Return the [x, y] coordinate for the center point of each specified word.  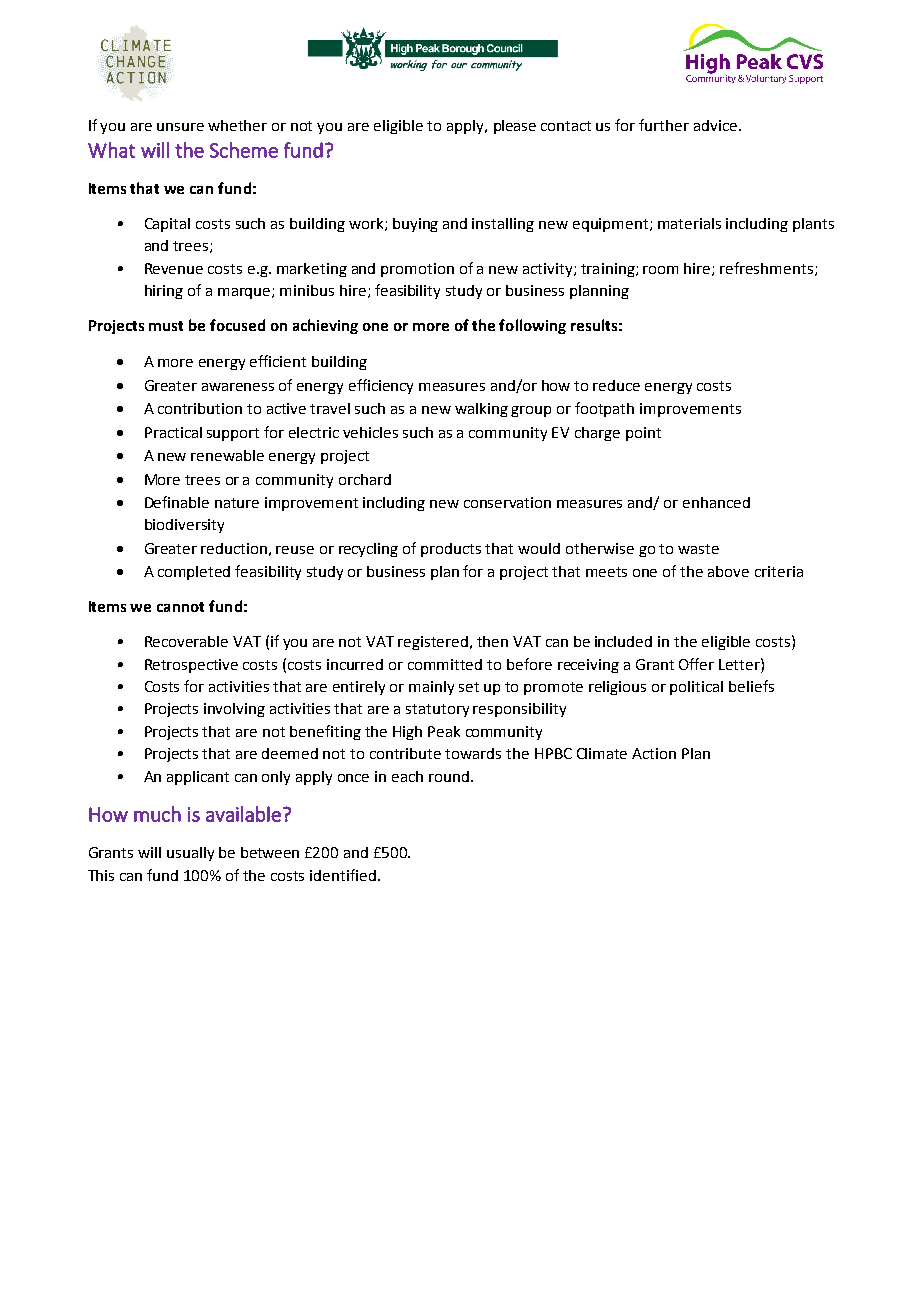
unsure [180, 127]
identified [343, 875]
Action [654, 753]
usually [190, 854]
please [515, 127]
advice [715, 125]
